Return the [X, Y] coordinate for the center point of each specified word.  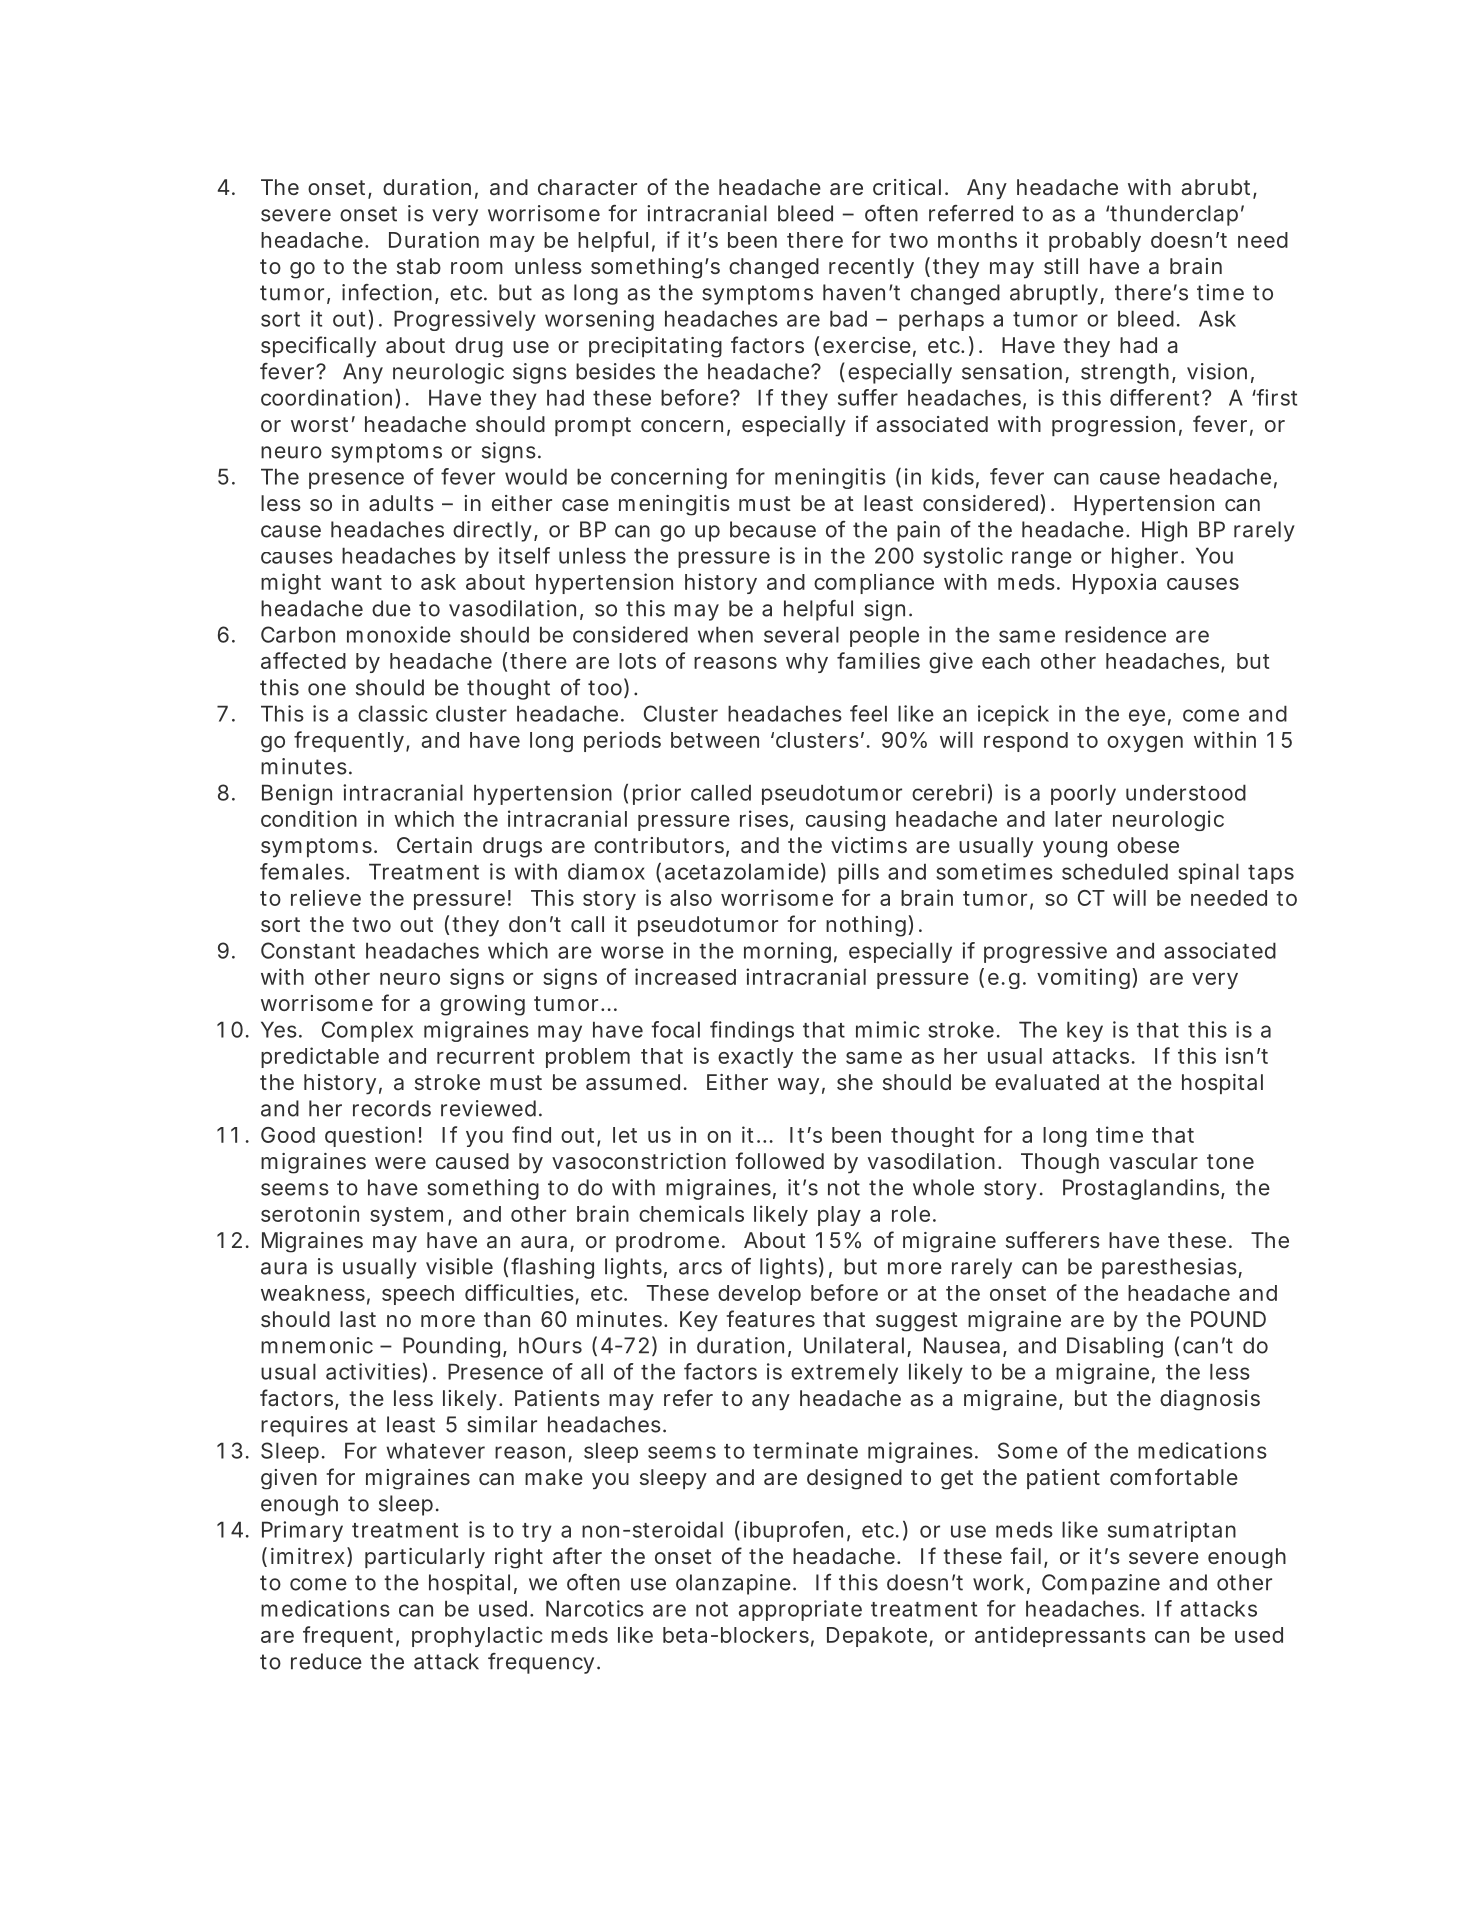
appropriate [800, 1610]
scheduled [1115, 871]
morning [787, 952]
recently [871, 268]
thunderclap [1174, 215]
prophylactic [477, 1636]
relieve [326, 897]
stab [419, 266]
